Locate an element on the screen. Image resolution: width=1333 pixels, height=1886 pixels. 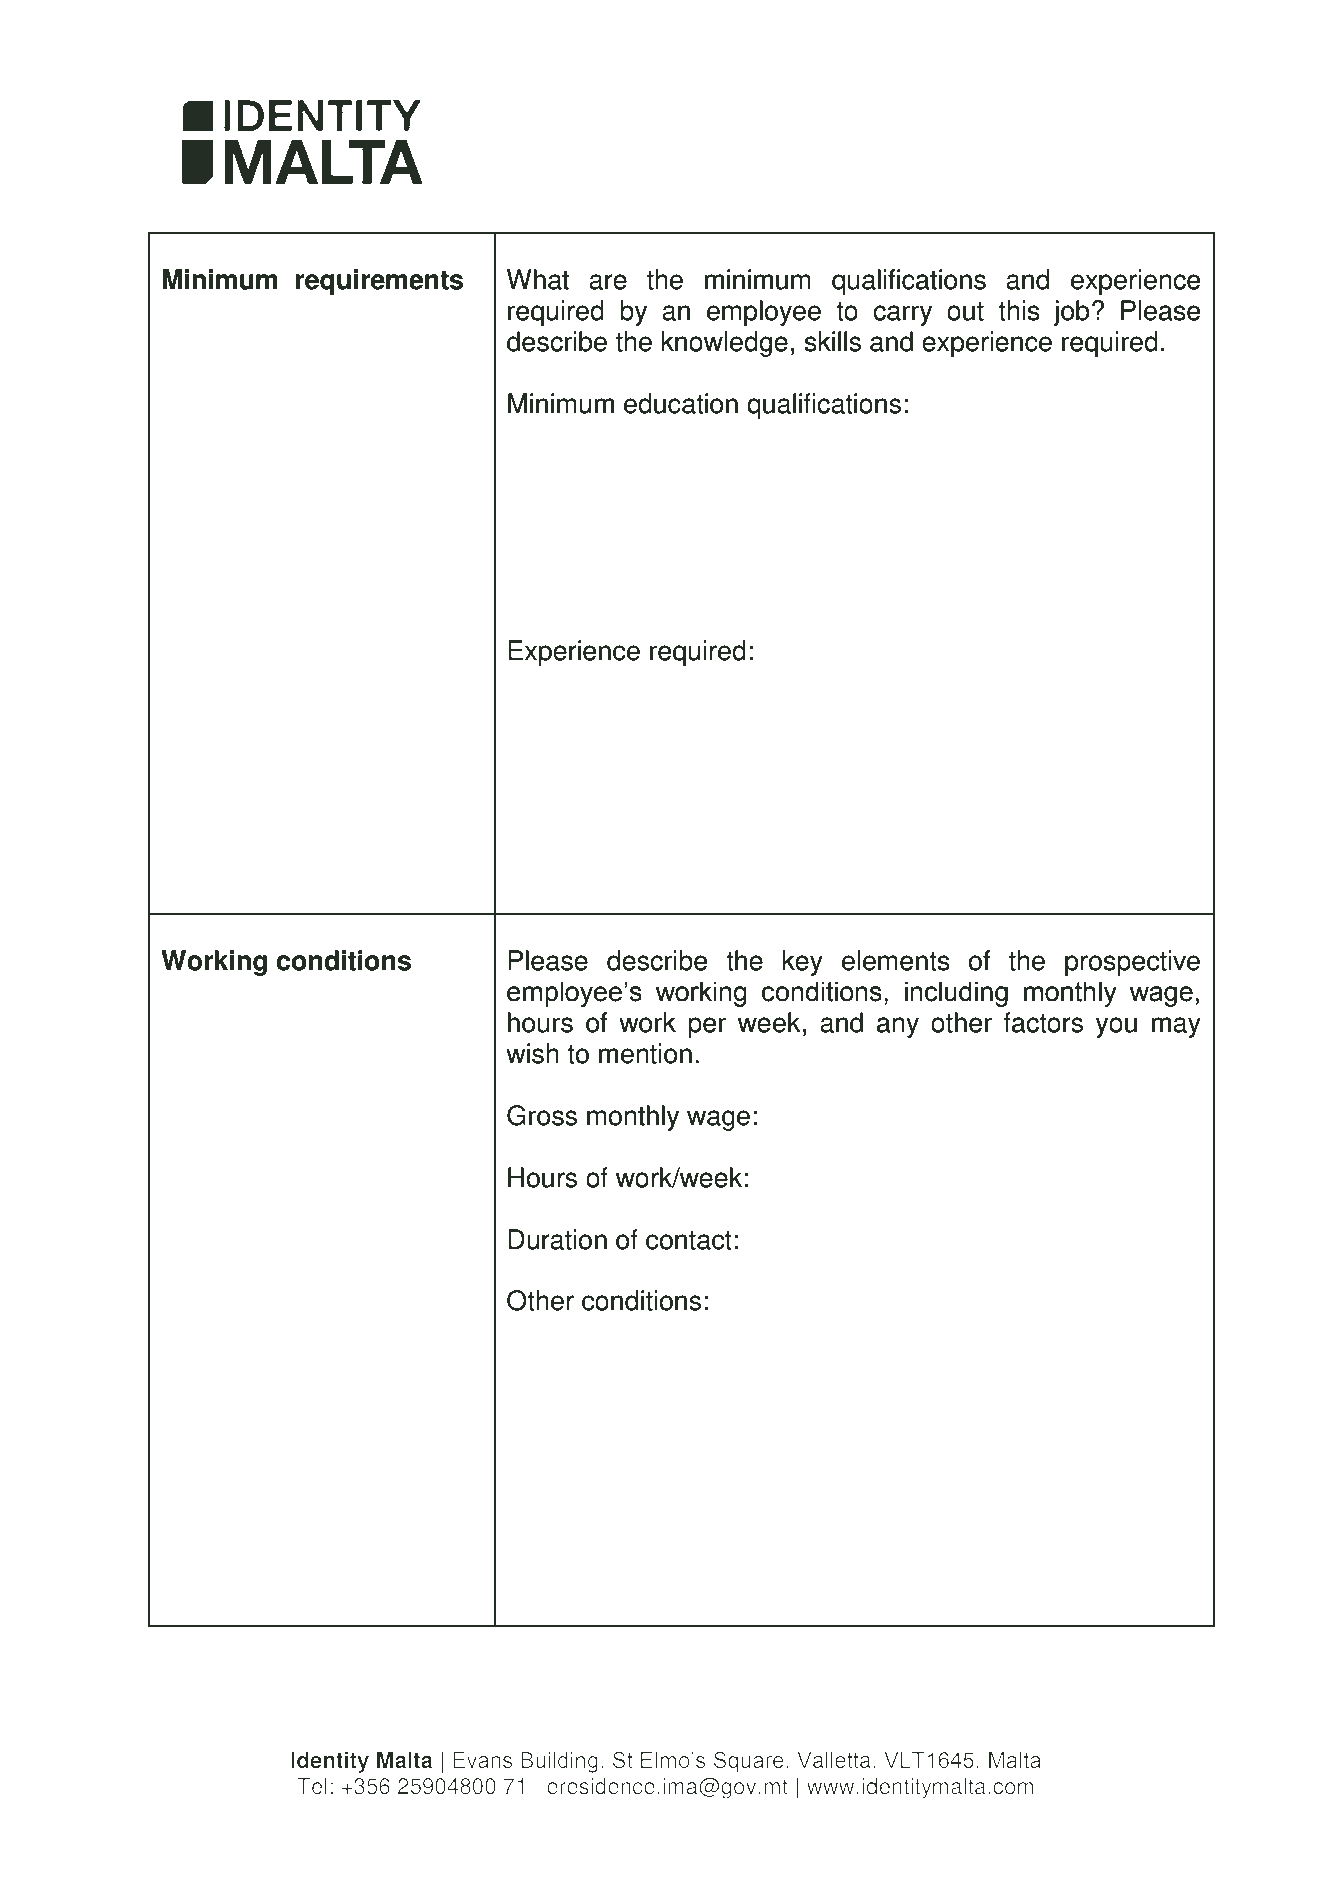
job is located at coordinates (1071, 313).
